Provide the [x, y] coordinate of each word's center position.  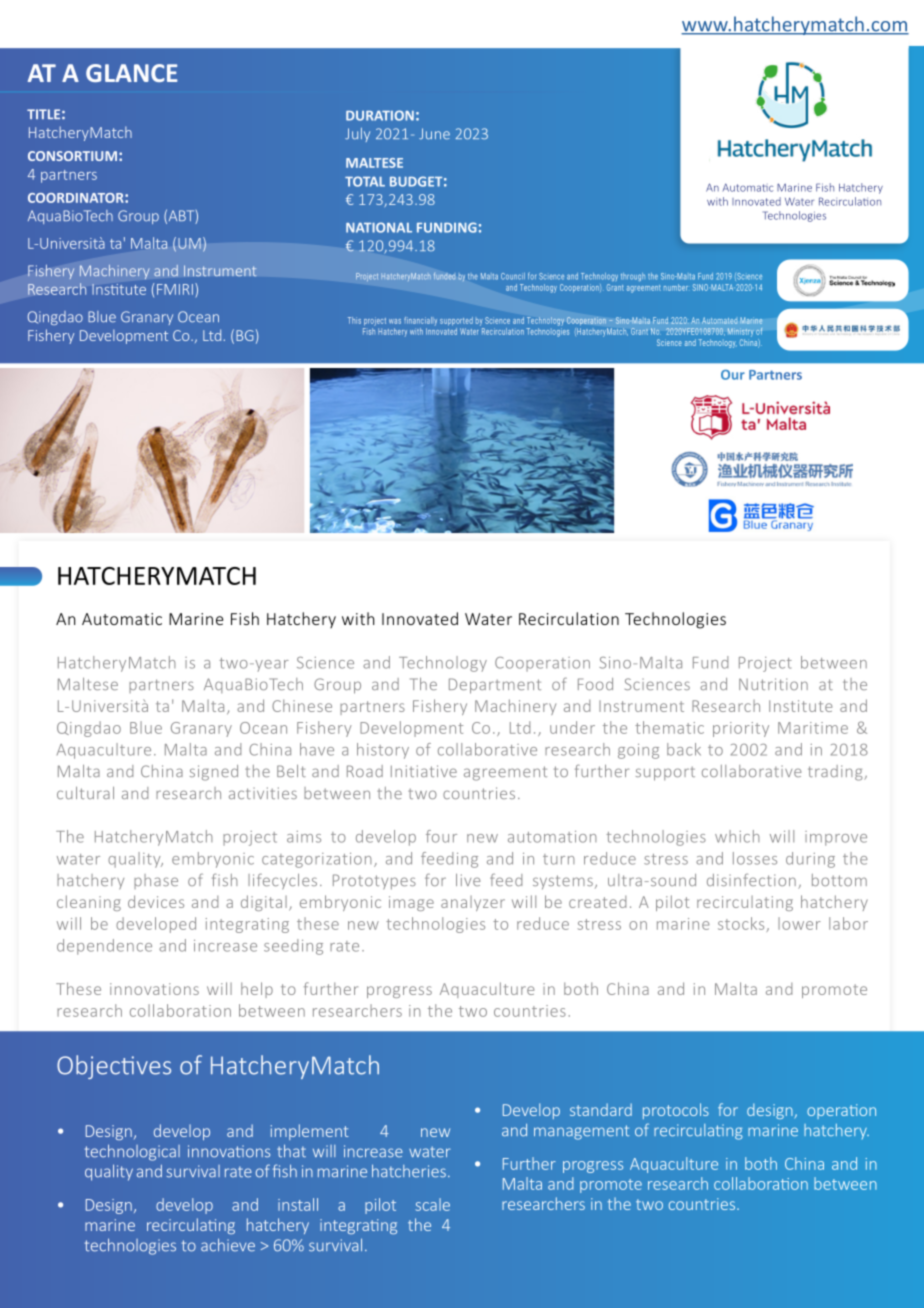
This [354, 320]
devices [156, 901]
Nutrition [773, 684]
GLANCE [132, 73]
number [676, 287]
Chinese [302, 705]
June [434, 133]
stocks [741, 923]
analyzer [473, 903]
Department [495, 686]
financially [420, 321]
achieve [228, 1245]
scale [433, 1204]
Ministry [740, 331]
